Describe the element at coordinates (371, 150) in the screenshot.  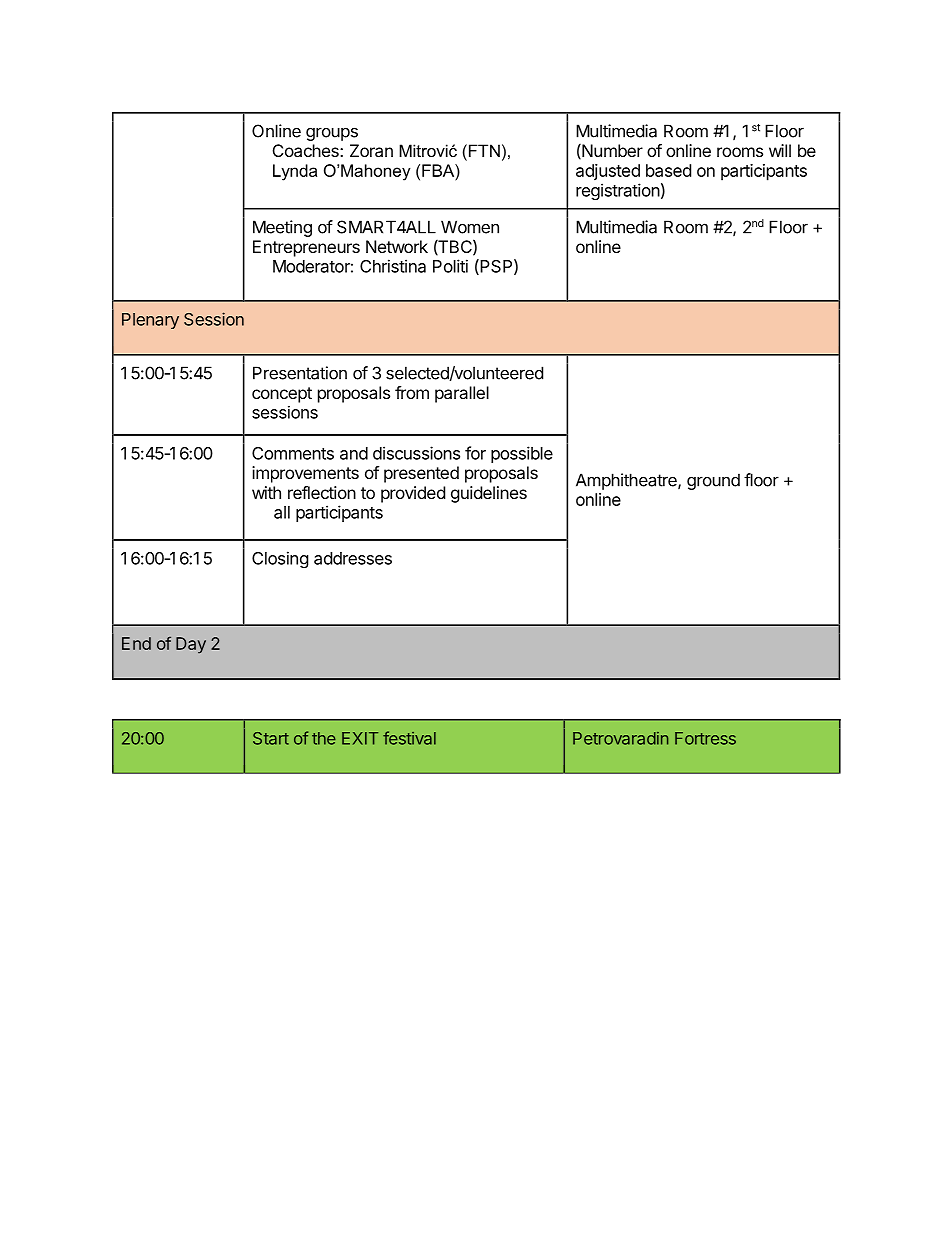
I see `Zoran` at that location.
